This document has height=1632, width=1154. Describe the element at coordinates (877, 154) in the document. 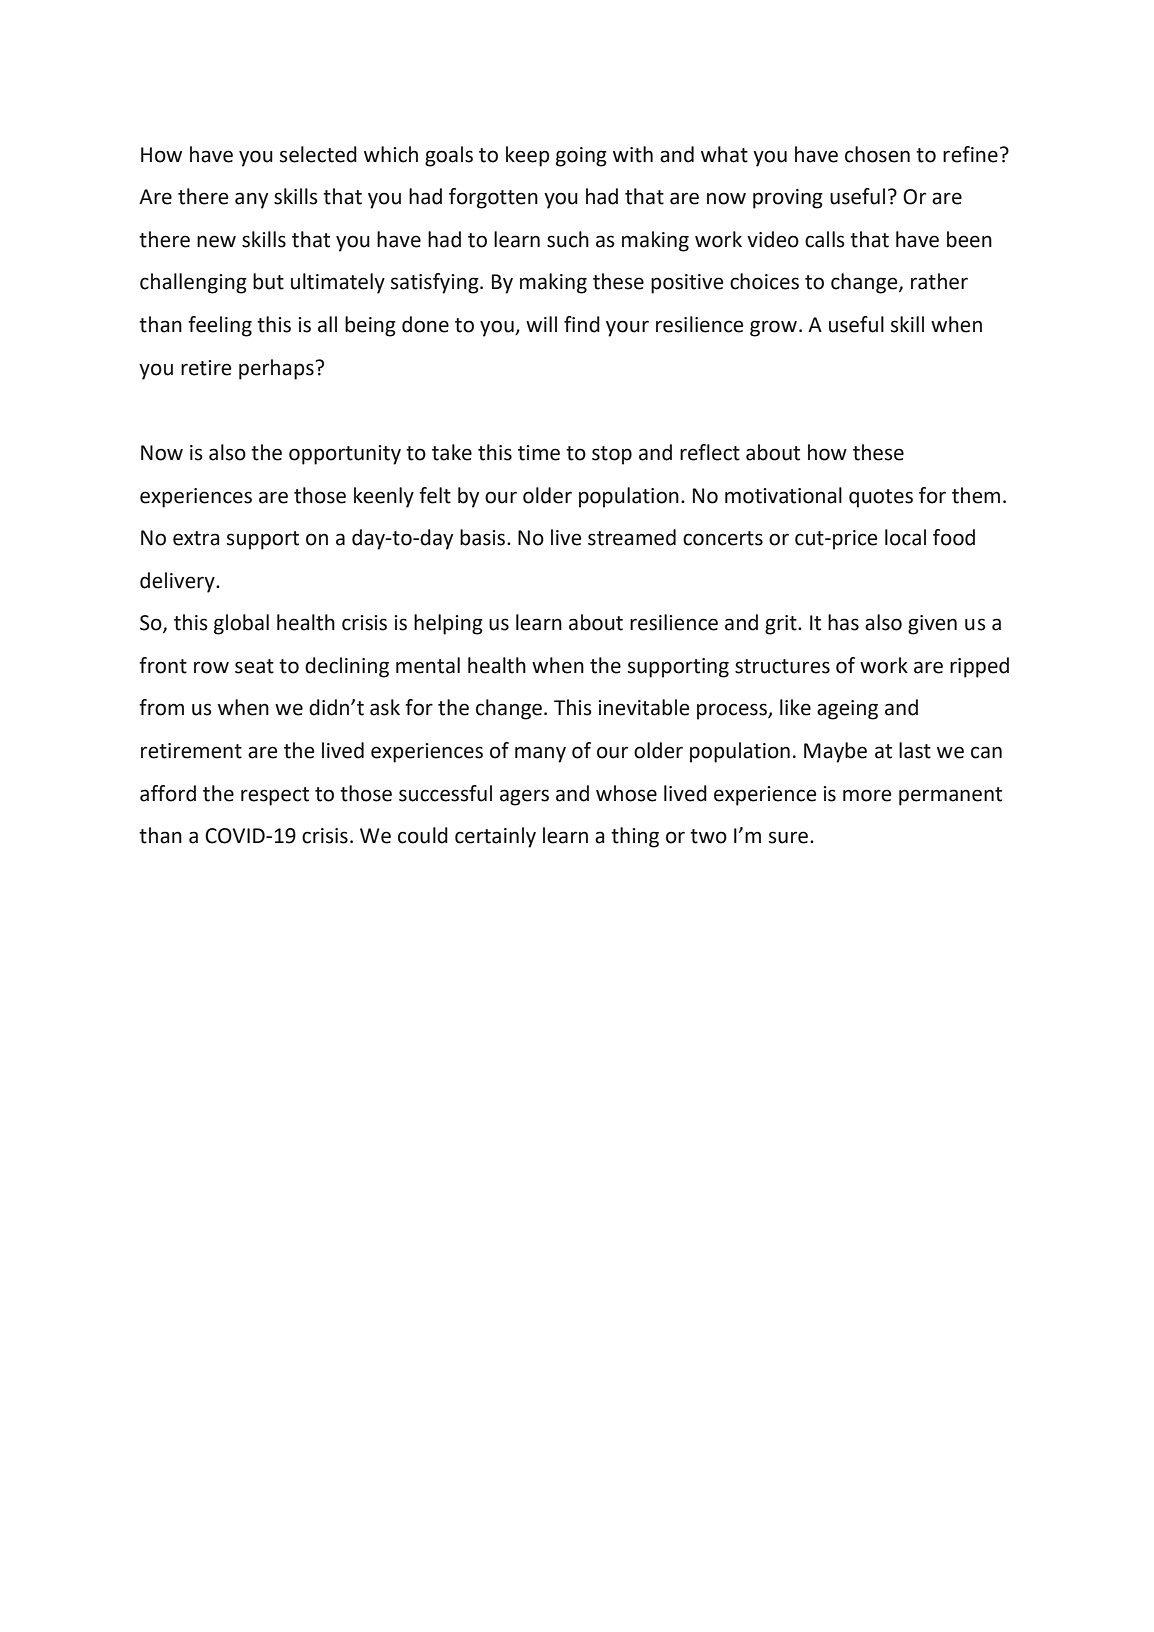

I see `chosen` at that location.
